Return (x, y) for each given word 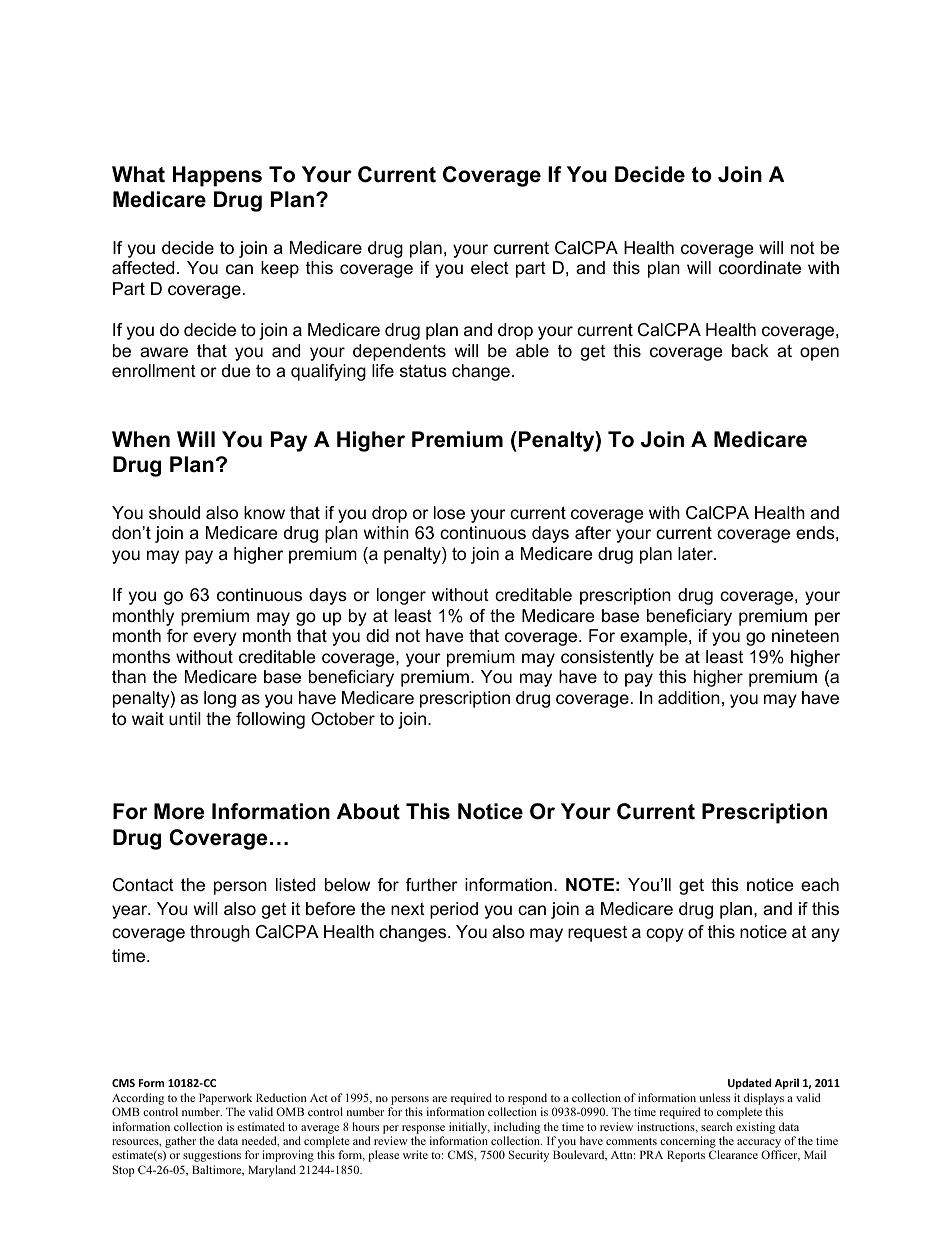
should (174, 513)
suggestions (212, 1156)
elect (490, 268)
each (820, 884)
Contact (143, 885)
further (432, 885)
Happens (217, 176)
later (696, 554)
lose (449, 513)
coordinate (760, 267)
